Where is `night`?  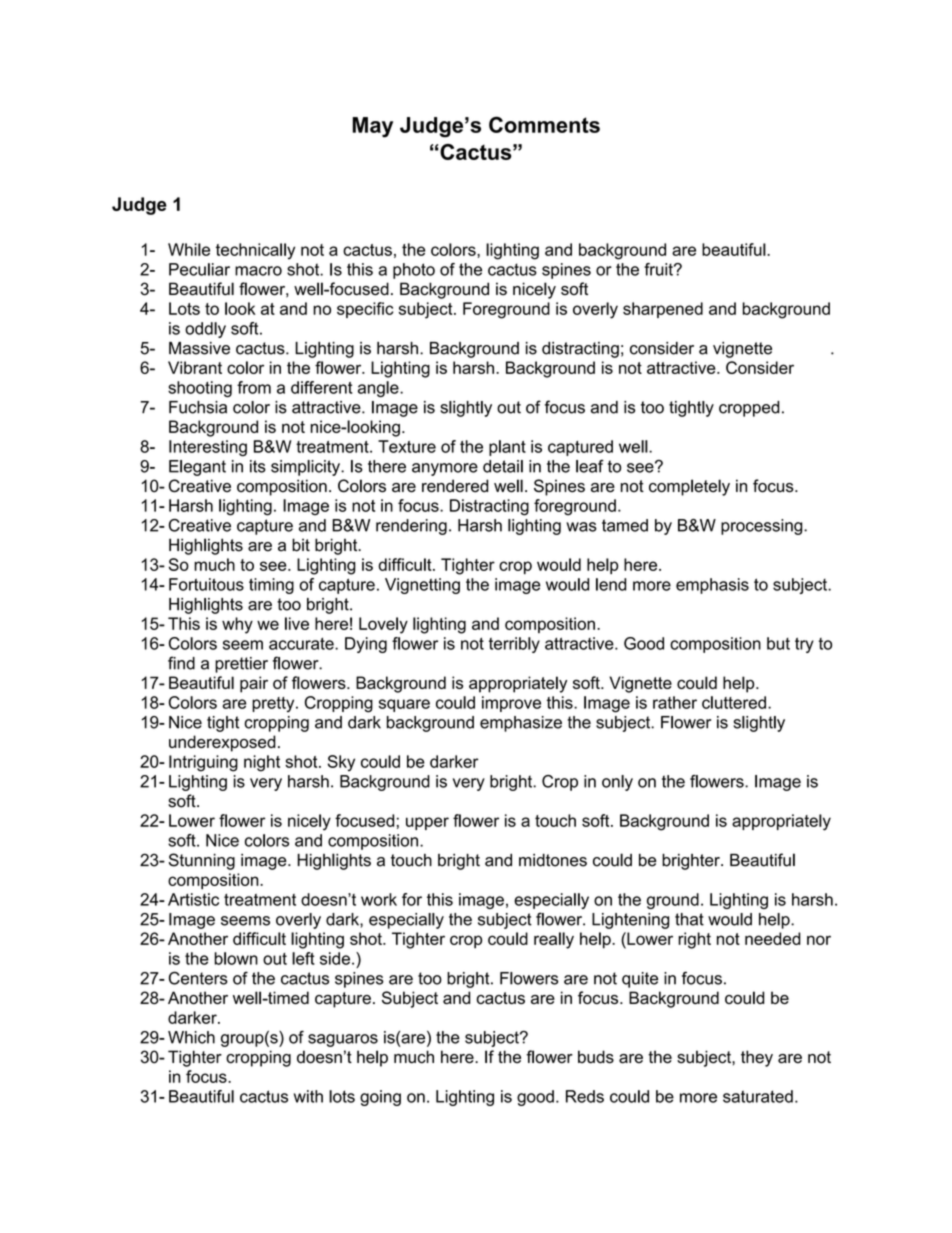
night is located at coordinates (262, 763).
